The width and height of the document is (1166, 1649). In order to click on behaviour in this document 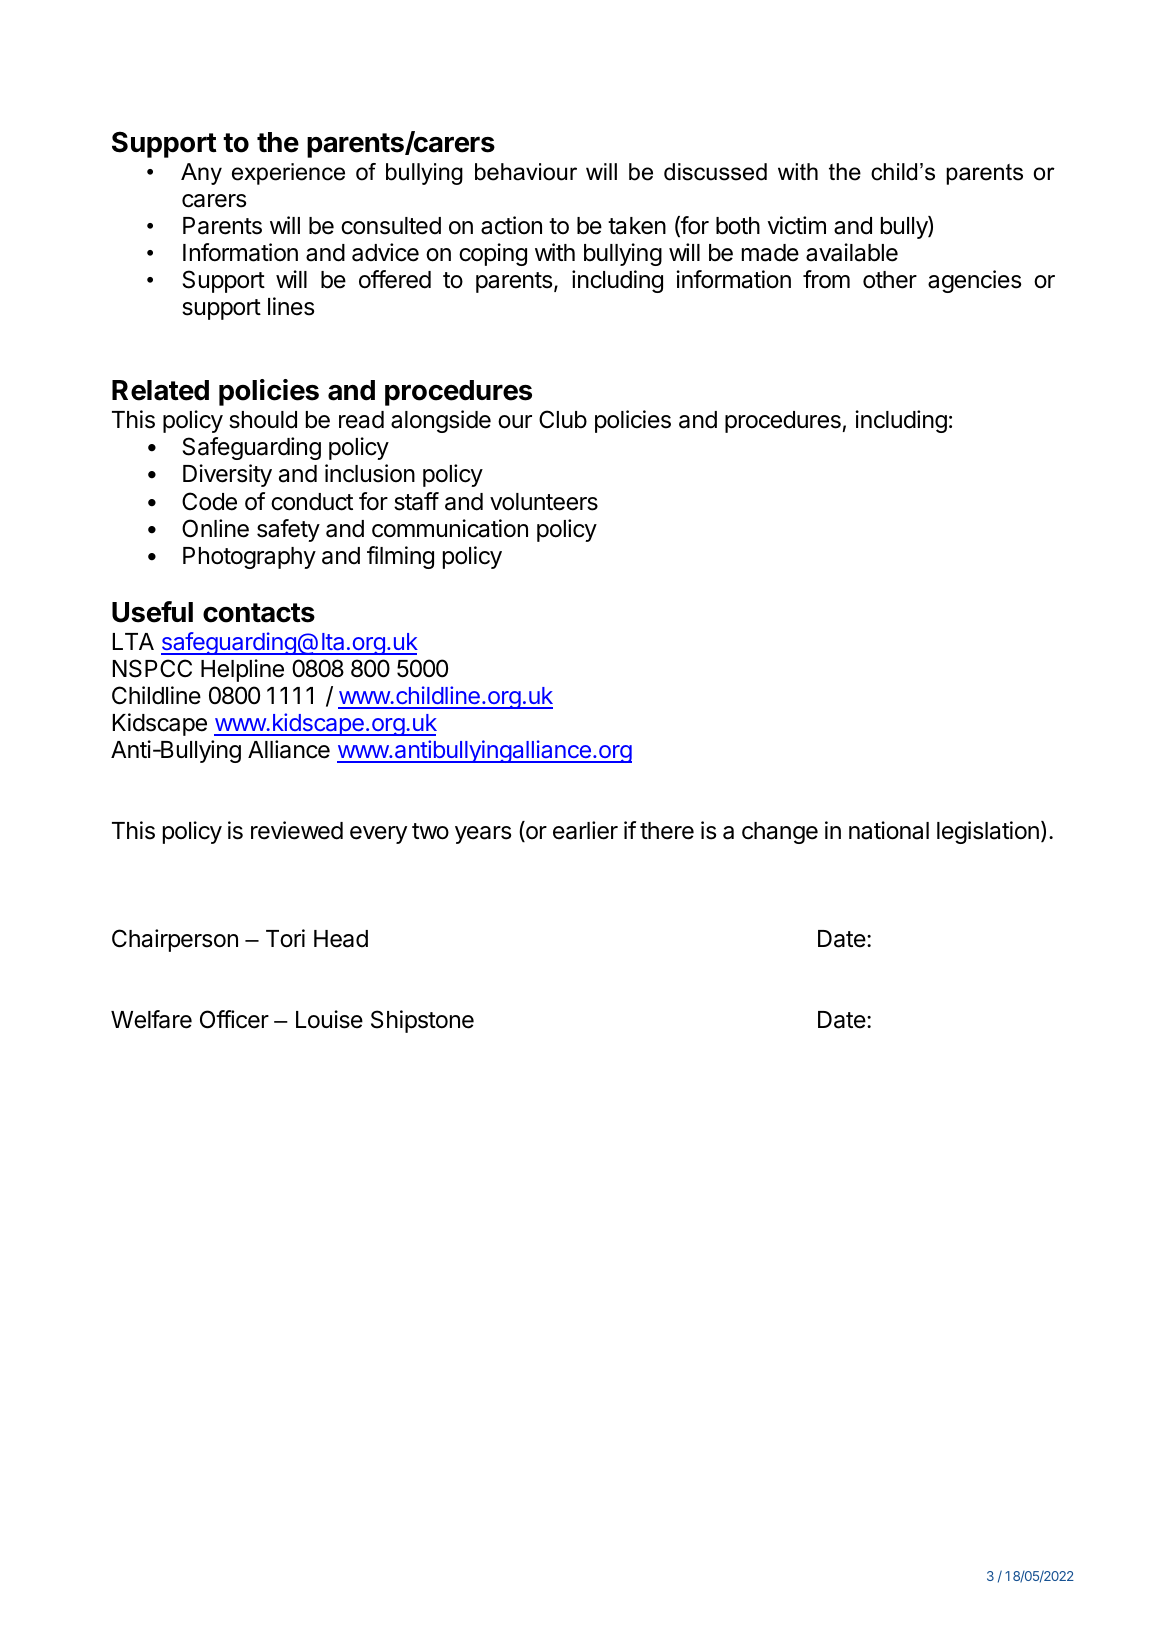, I will do `click(526, 172)`.
